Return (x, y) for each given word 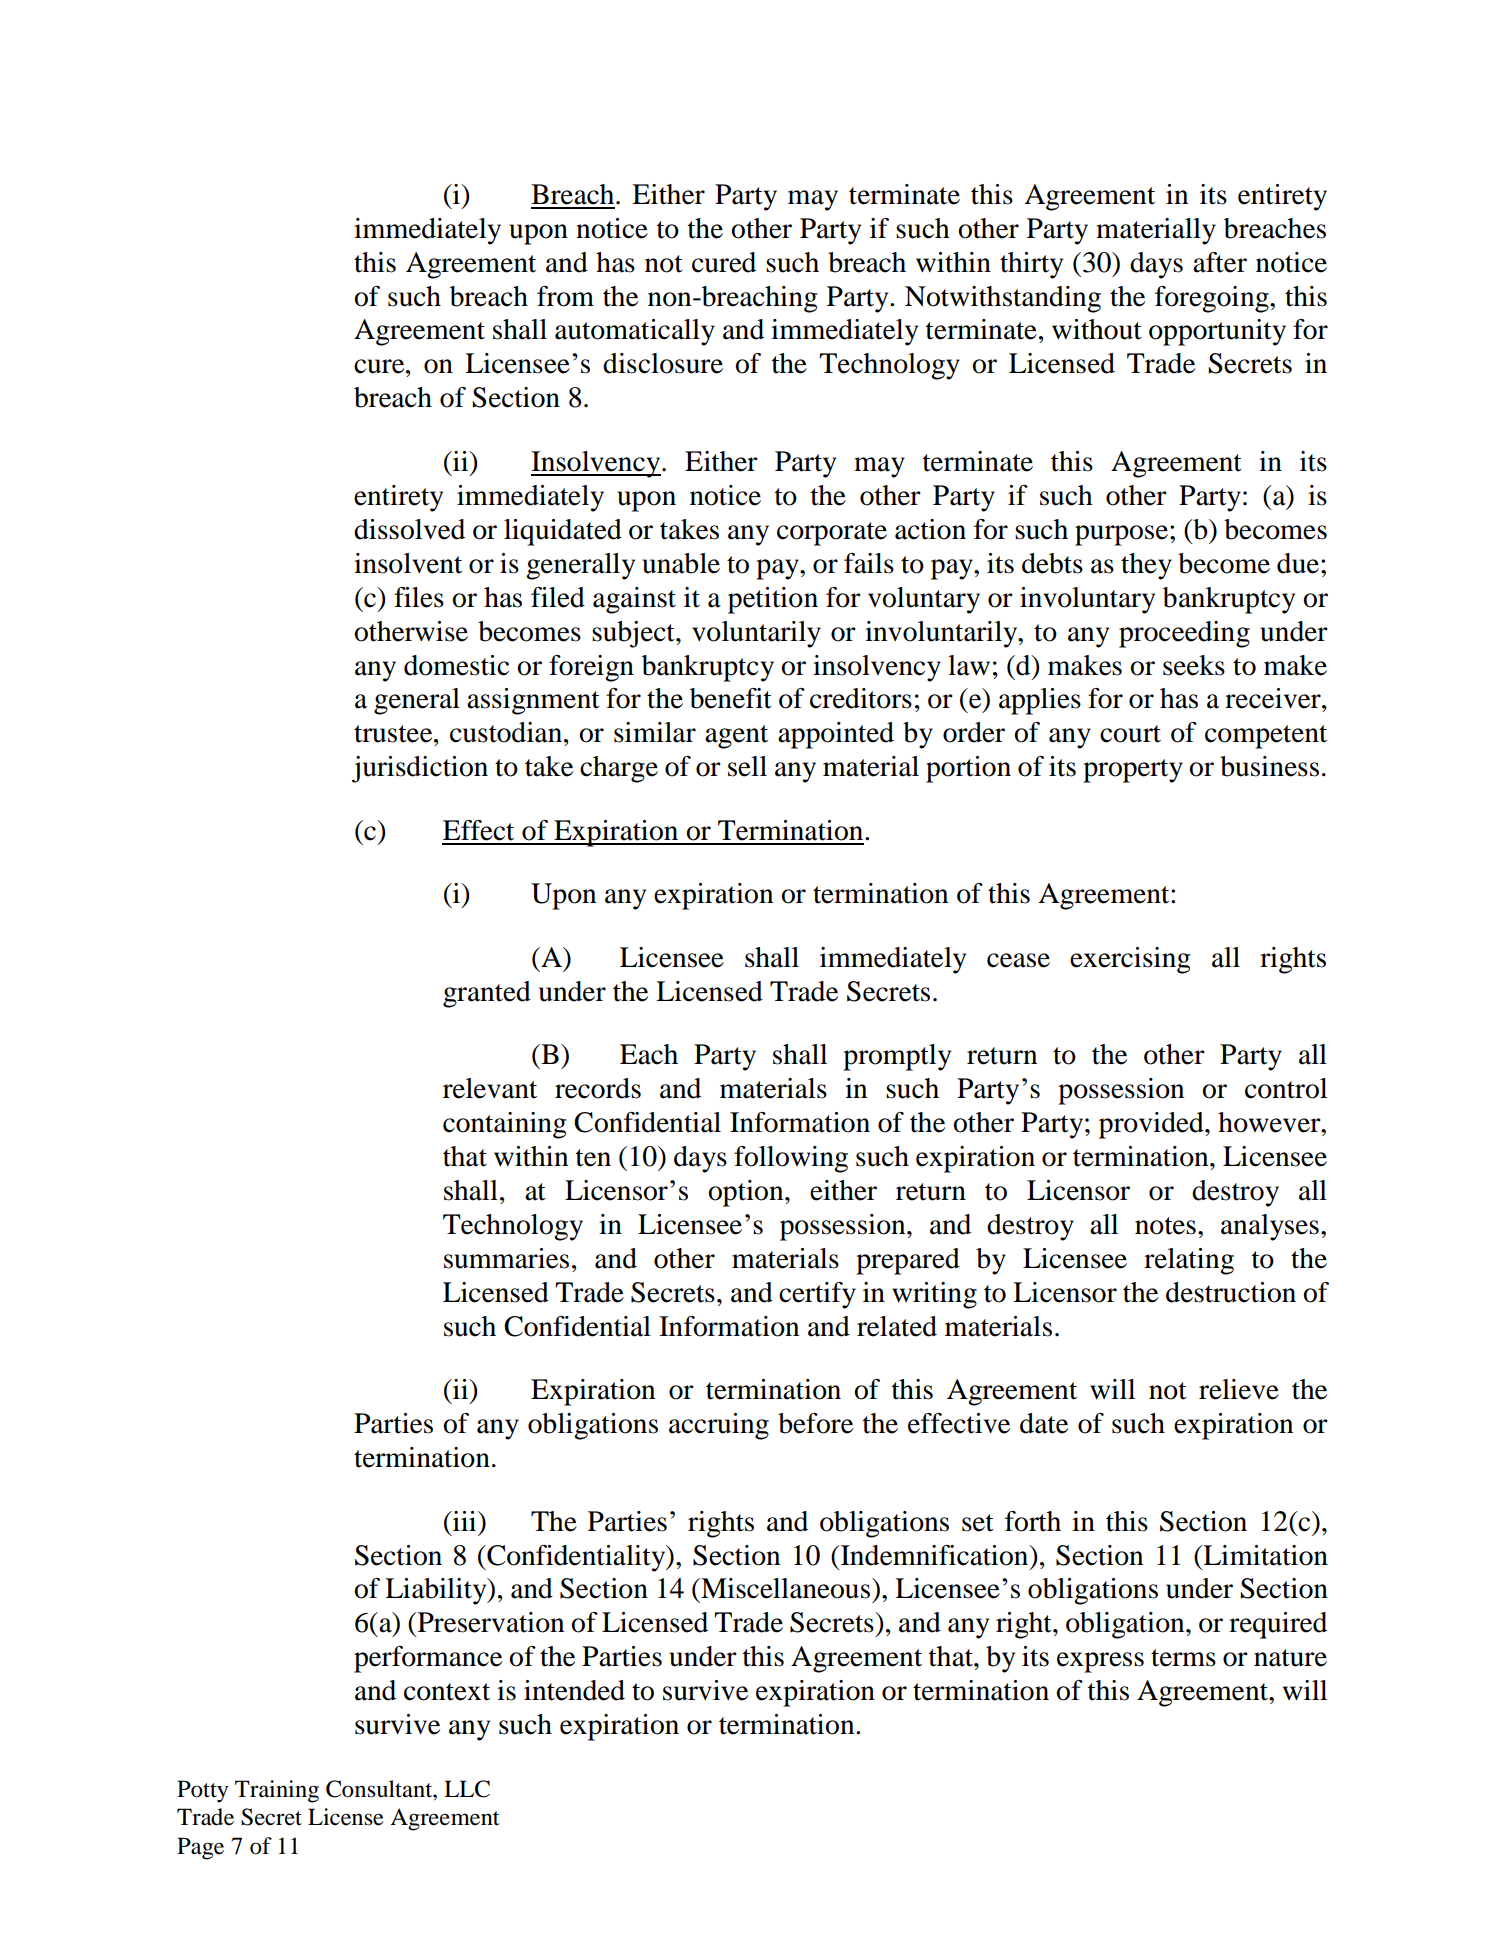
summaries (506, 1258)
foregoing (1213, 299)
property (1133, 771)
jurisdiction (420, 769)
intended (574, 1690)
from (565, 296)
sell (747, 766)
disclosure (663, 363)
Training (277, 1791)
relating (1189, 1261)
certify (817, 1295)
